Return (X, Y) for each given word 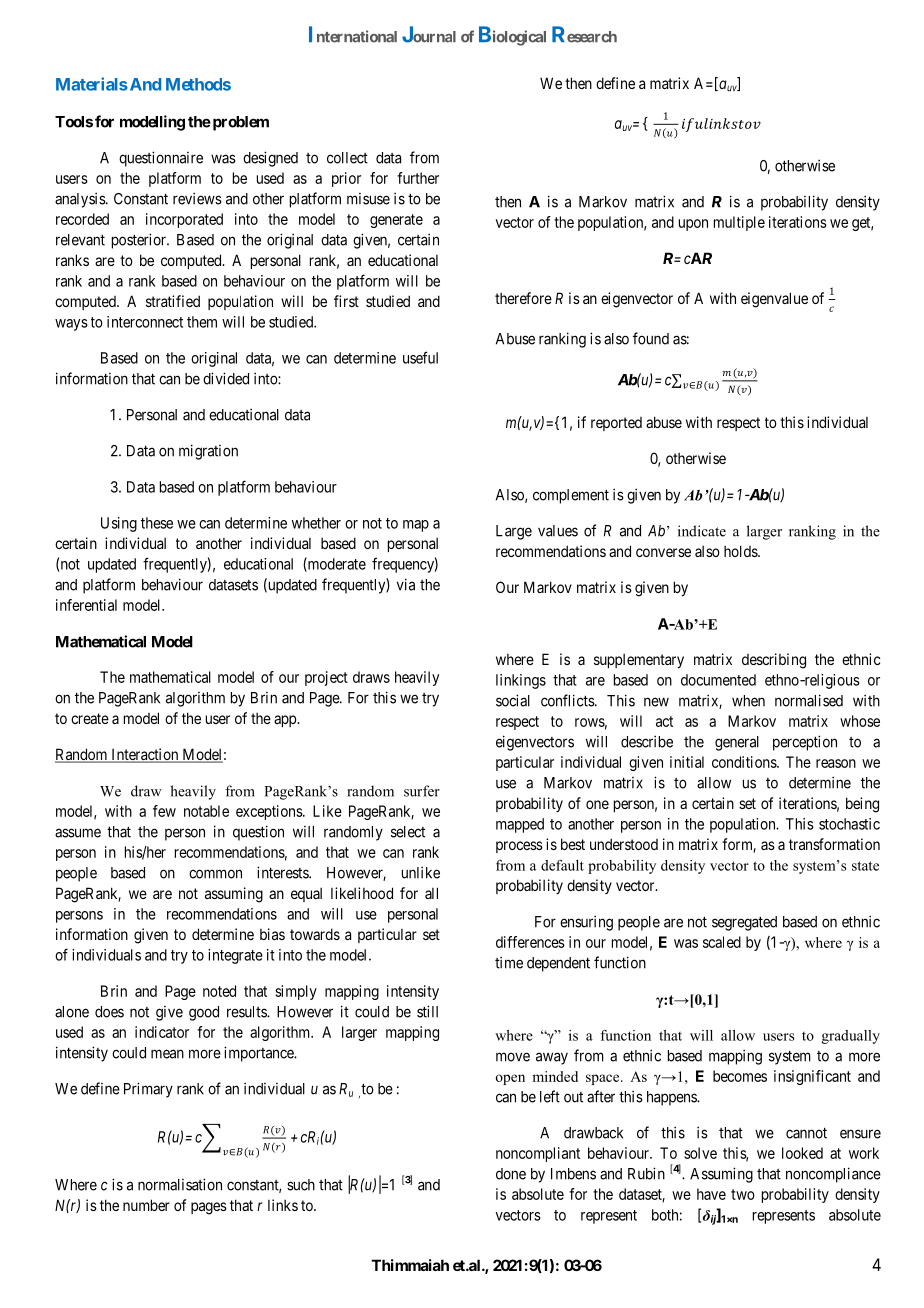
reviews (197, 198)
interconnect (145, 322)
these (157, 523)
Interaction (145, 755)
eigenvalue (774, 300)
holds (741, 551)
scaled (722, 942)
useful (420, 357)
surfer (422, 791)
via (406, 584)
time (509, 962)
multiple (739, 223)
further (418, 178)
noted (219, 991)
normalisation (180, 1184)
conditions (745, 762)
